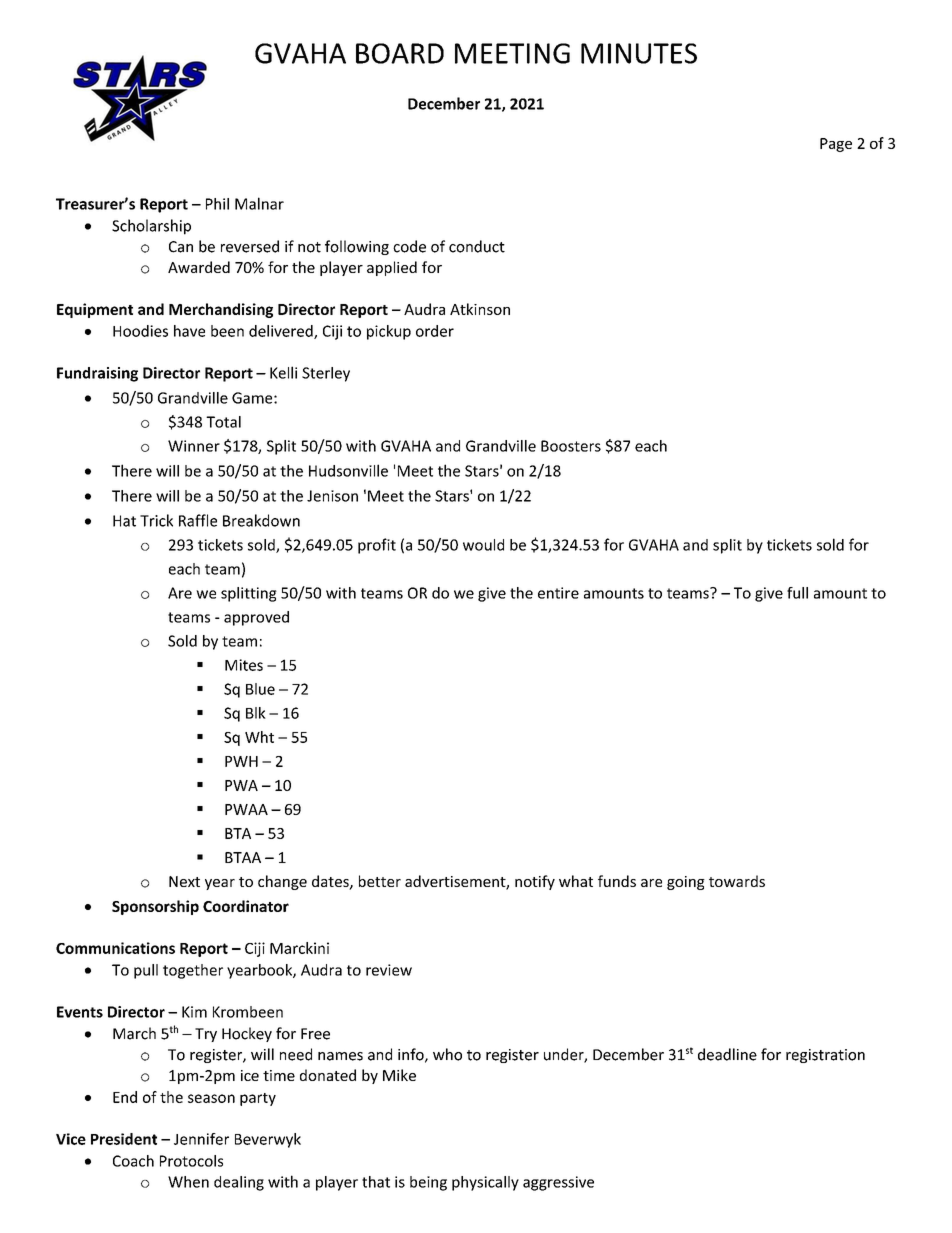 Image resolution: width=952 pixels, height=1233 pixels. Describe the element at coordinates (194, 446) in the screenshot. I see `Winner` at that location.
